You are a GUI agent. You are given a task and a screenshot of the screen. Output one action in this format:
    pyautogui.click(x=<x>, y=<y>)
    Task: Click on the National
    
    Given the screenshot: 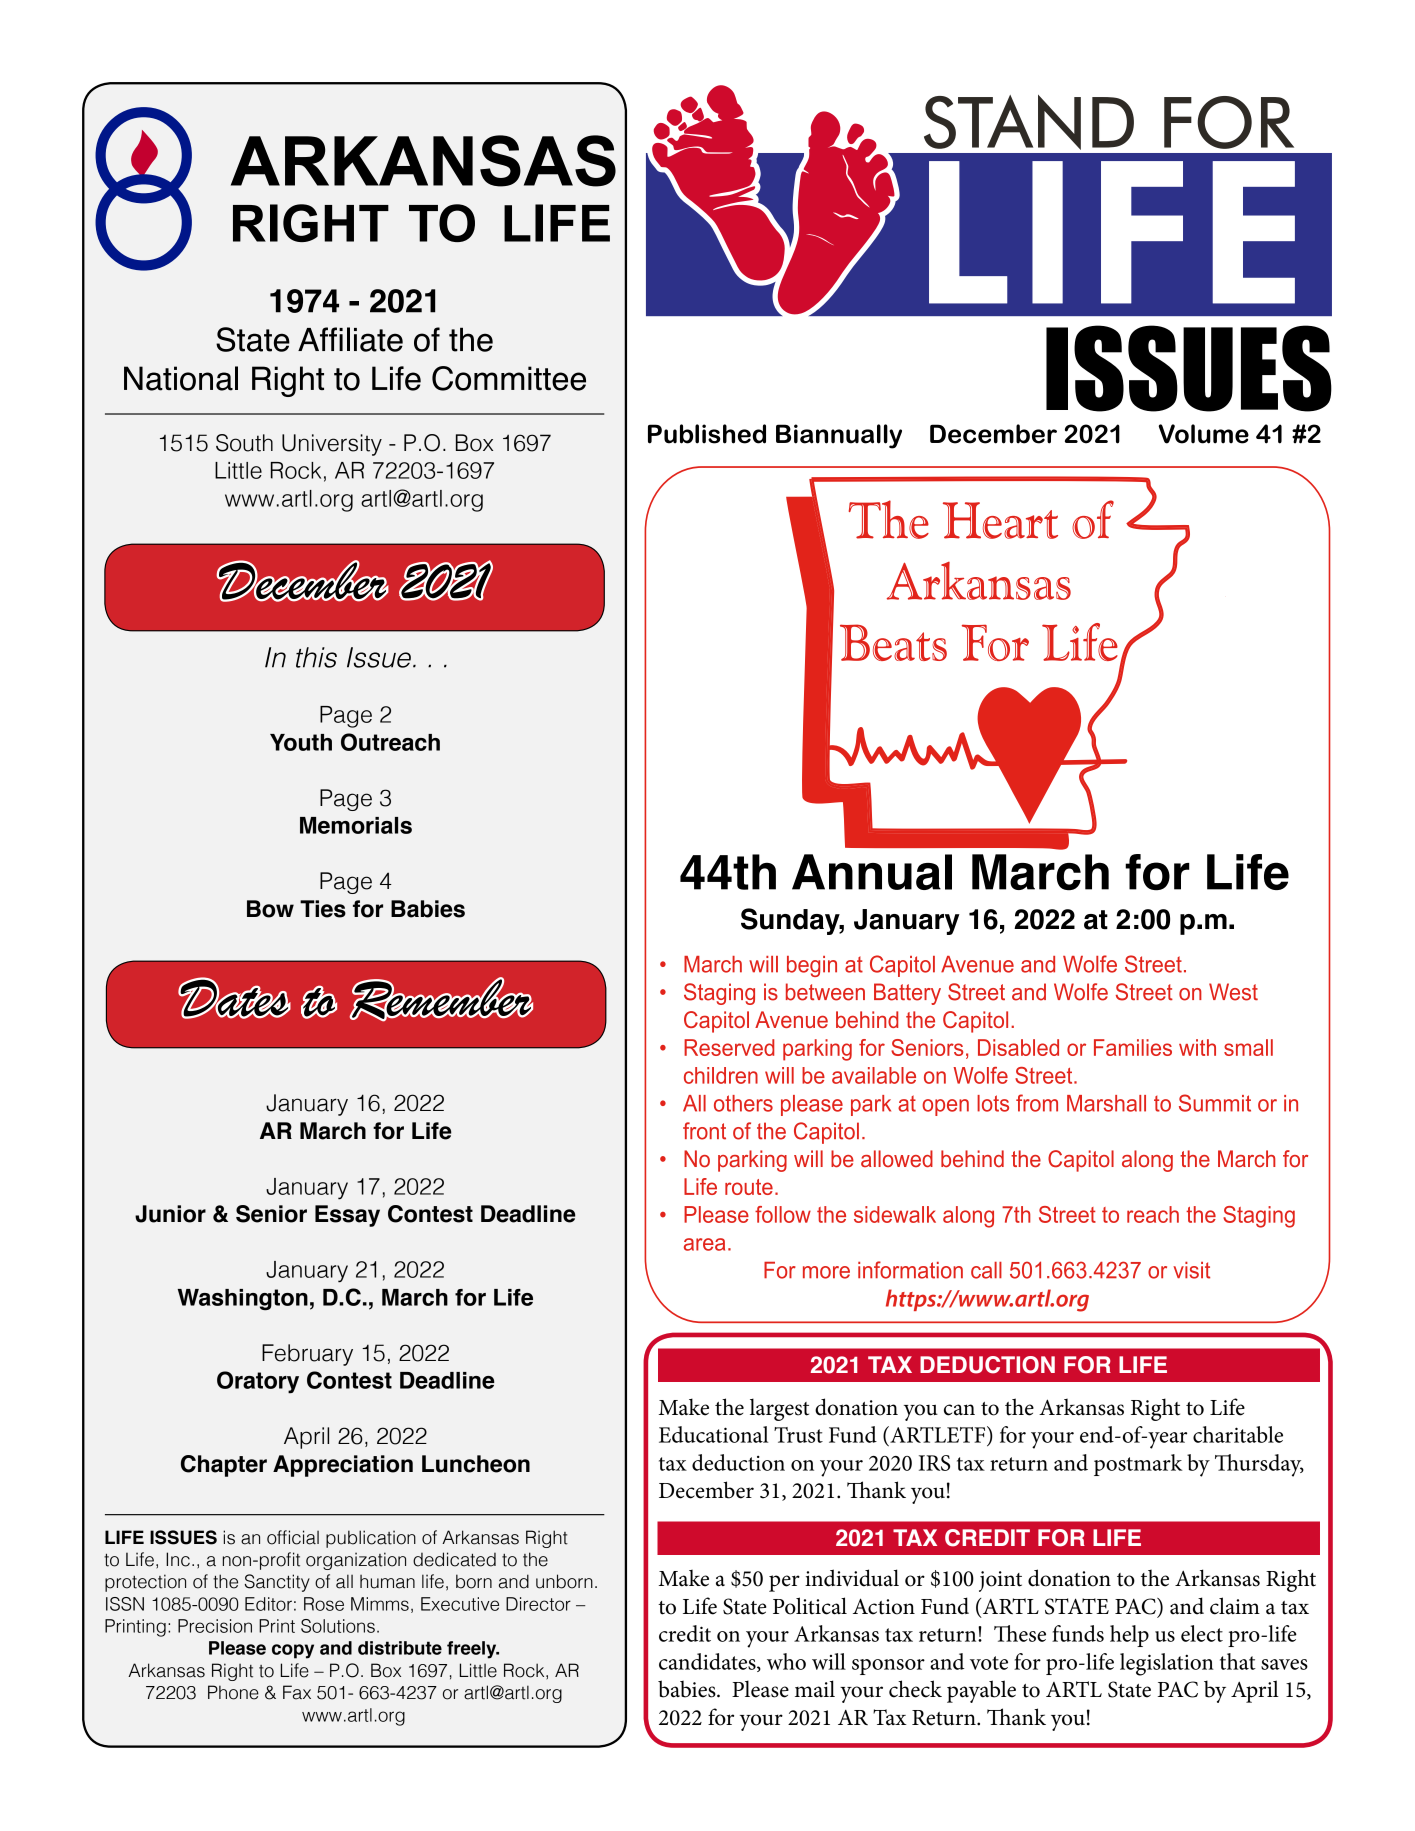 What is the action you would take?
    pyautogui.click(x=181, y=378)
